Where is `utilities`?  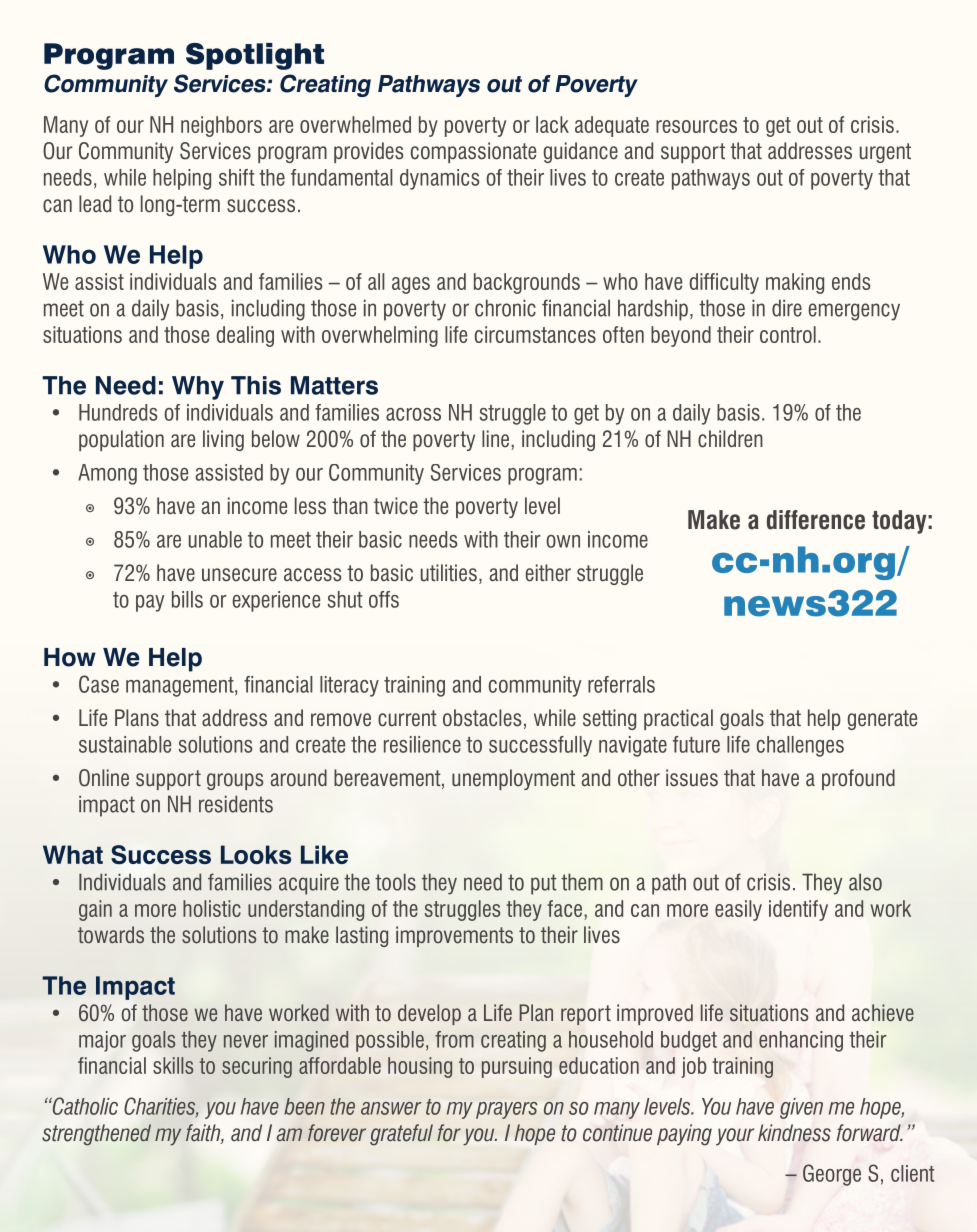 utilities is located at coordinates (449, 573).
